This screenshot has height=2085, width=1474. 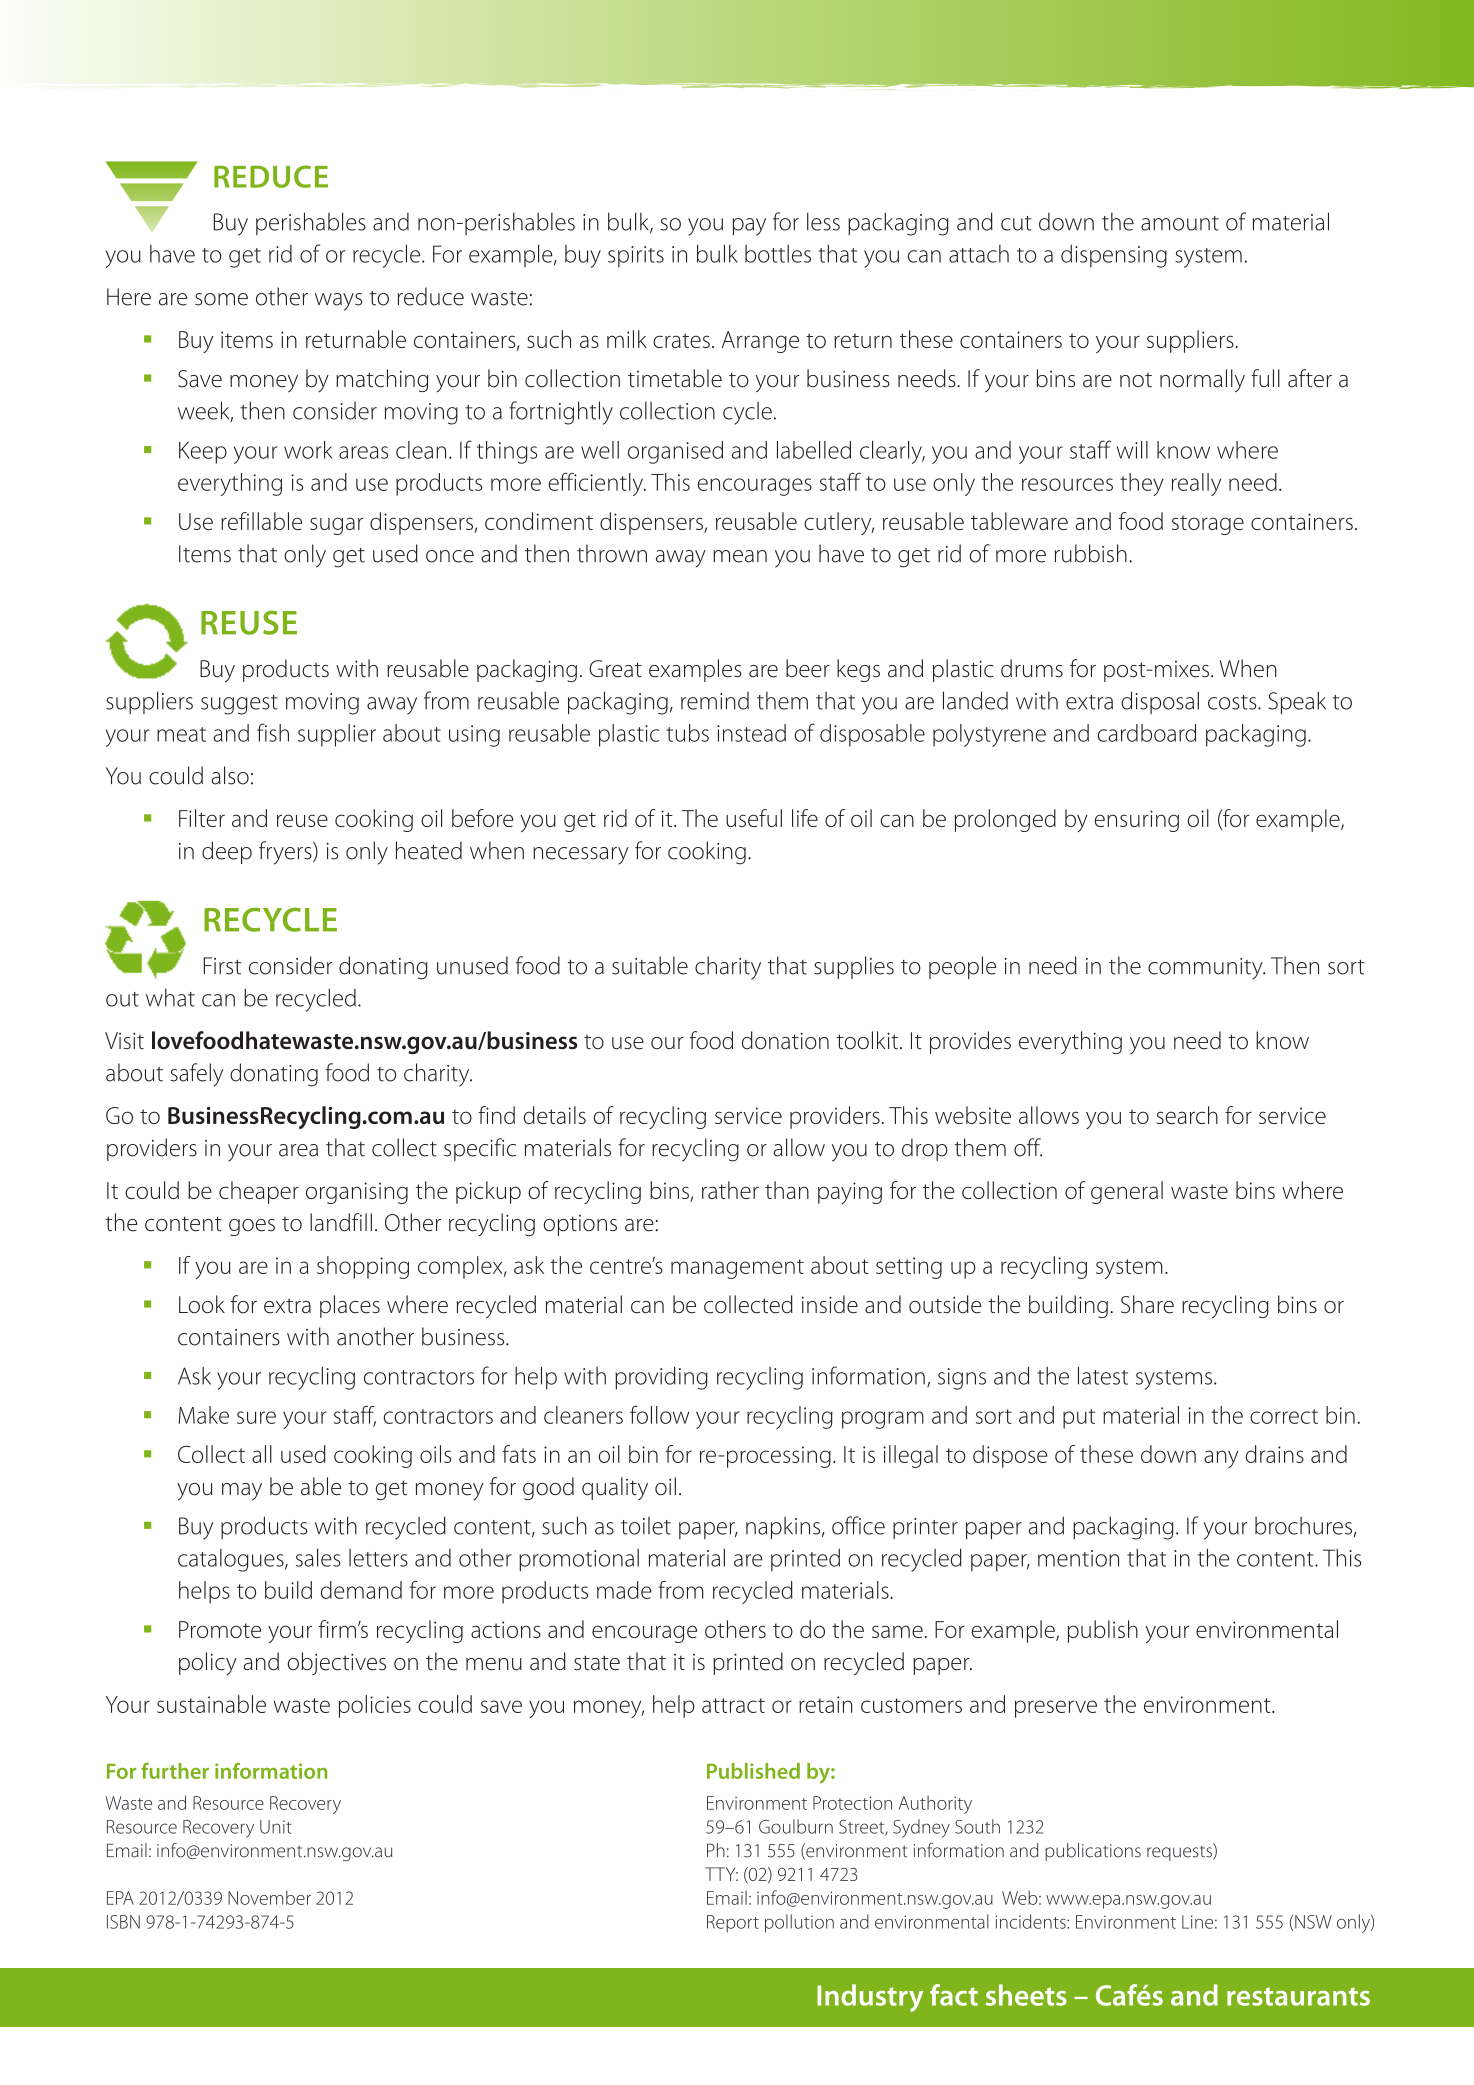 I want to click on management, so click(x=737, y=1269).
